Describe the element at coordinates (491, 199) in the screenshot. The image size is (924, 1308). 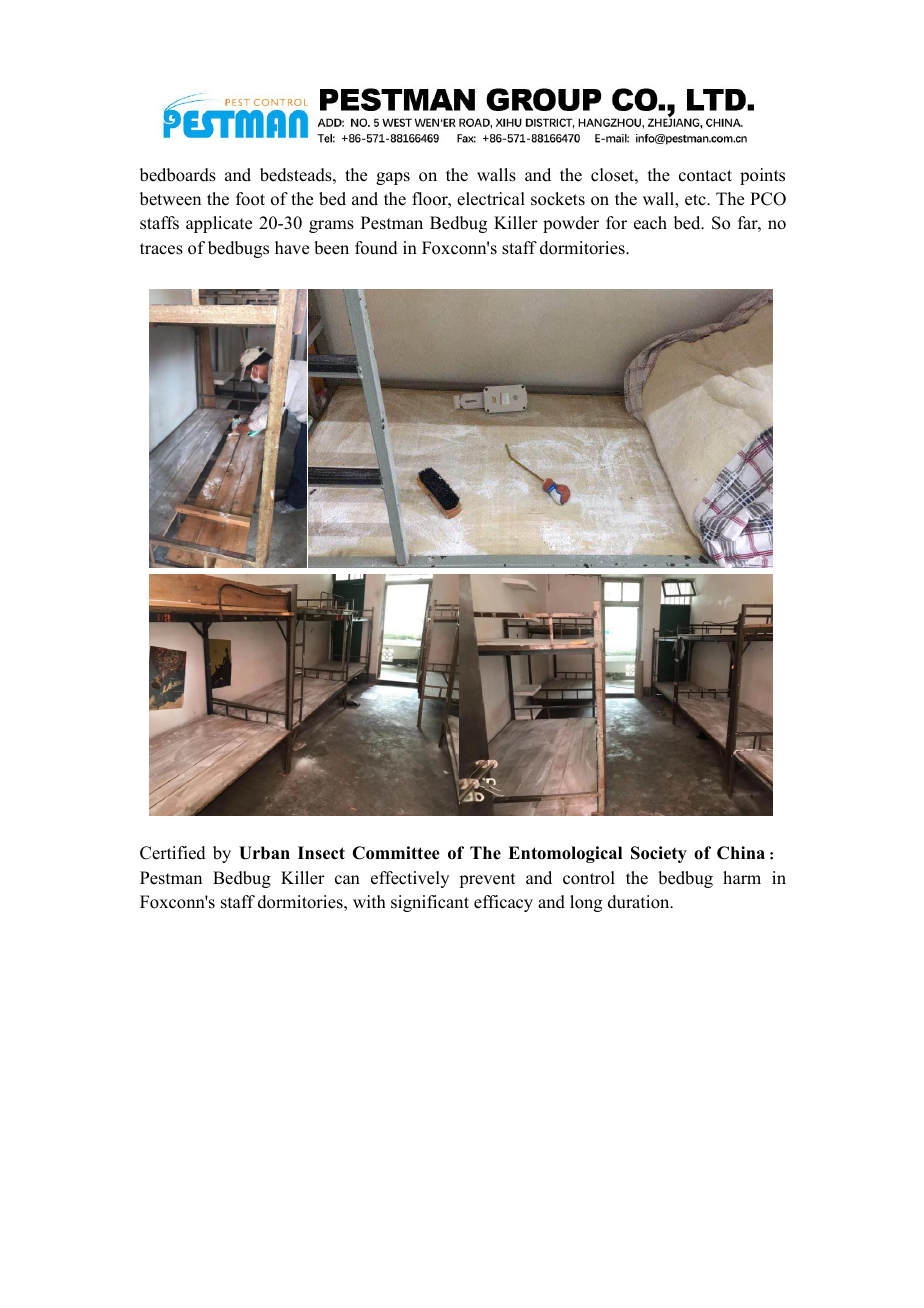
I see `electrical` at that location.
